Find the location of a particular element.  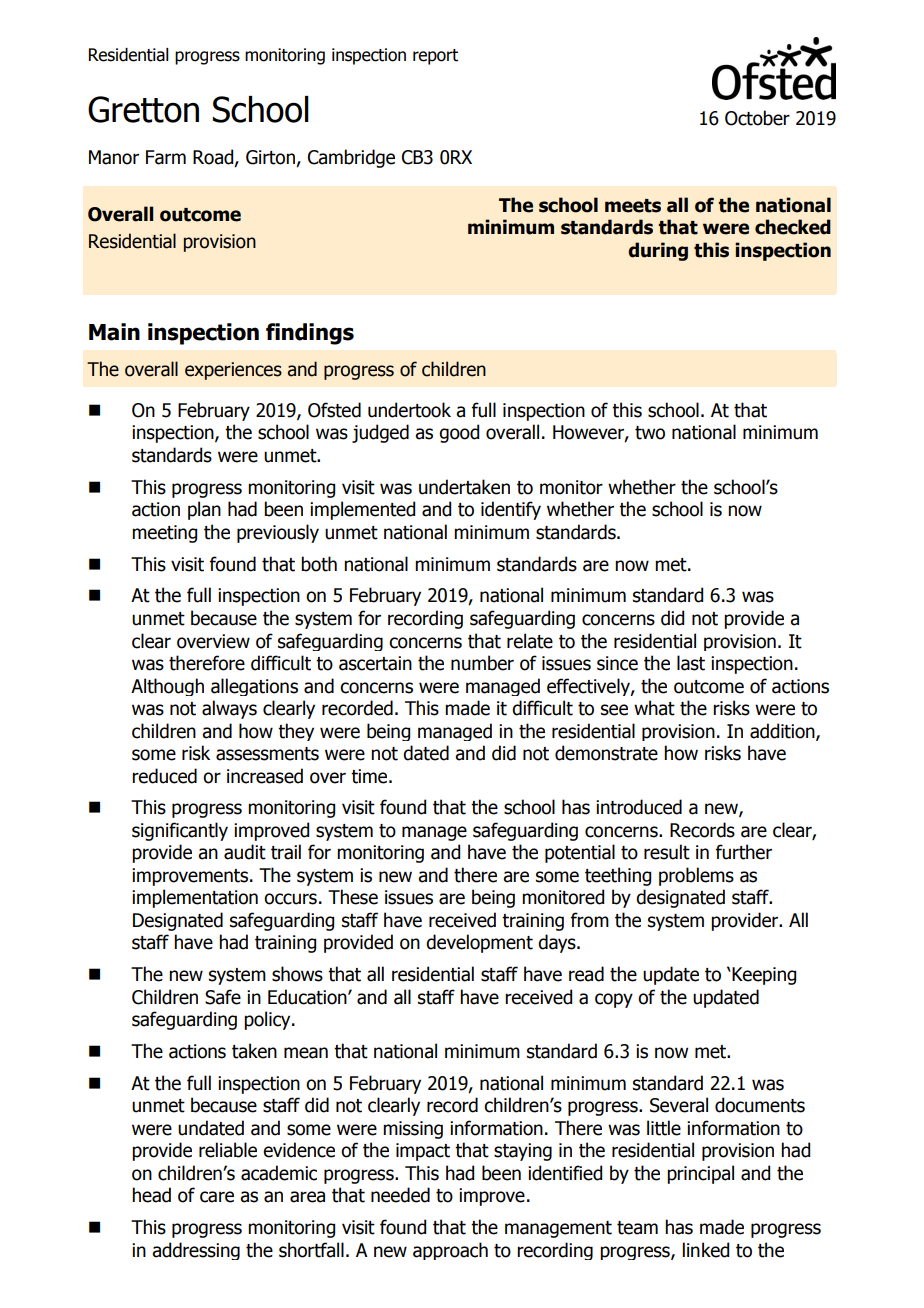

Farm is located at coordinates (166, 157).
